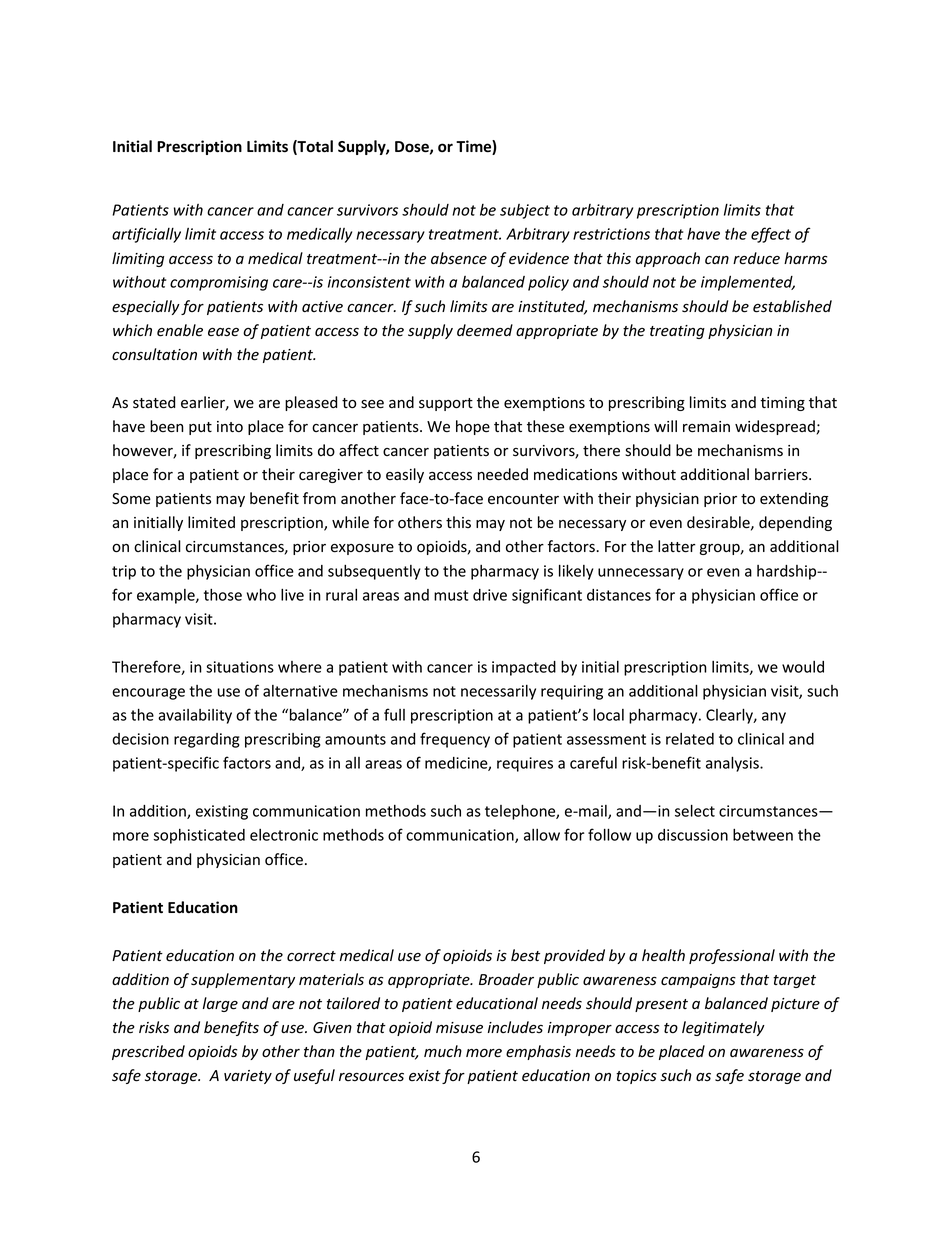 The width and height of the document is (952, 1233). What do you see at coordinates (756, 258) in the document?
I see `reduce` at bounding box center [756, 258].
